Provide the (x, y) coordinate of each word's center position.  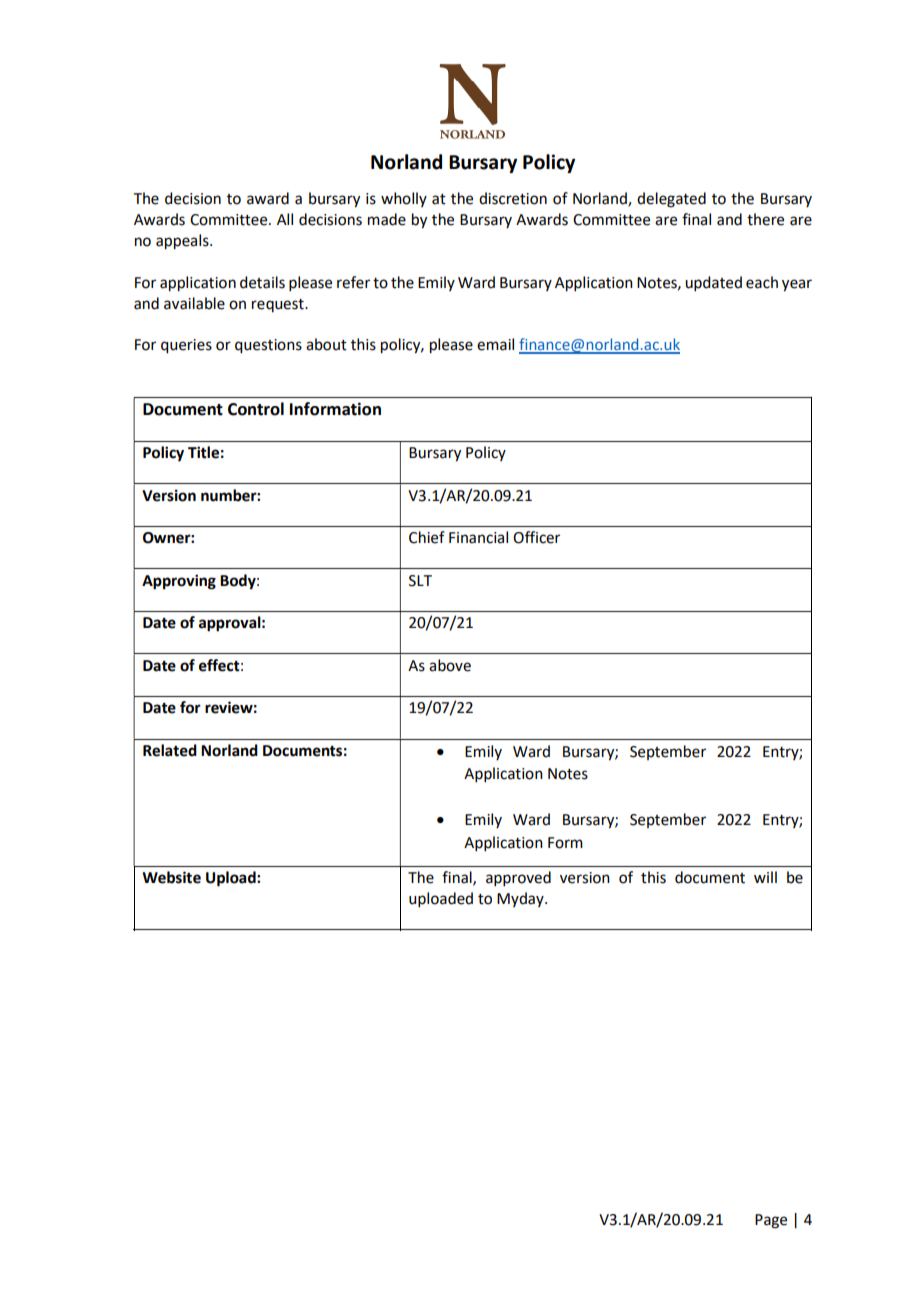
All (285, 219)
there (765, 219)
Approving (179, 582)
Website (171, 877)
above (450, 665)
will (765, 877)
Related (170, 750)
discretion (513, 198)
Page (771, 1221)
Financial (478, 537)
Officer (536, 537)
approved (518, 878)
